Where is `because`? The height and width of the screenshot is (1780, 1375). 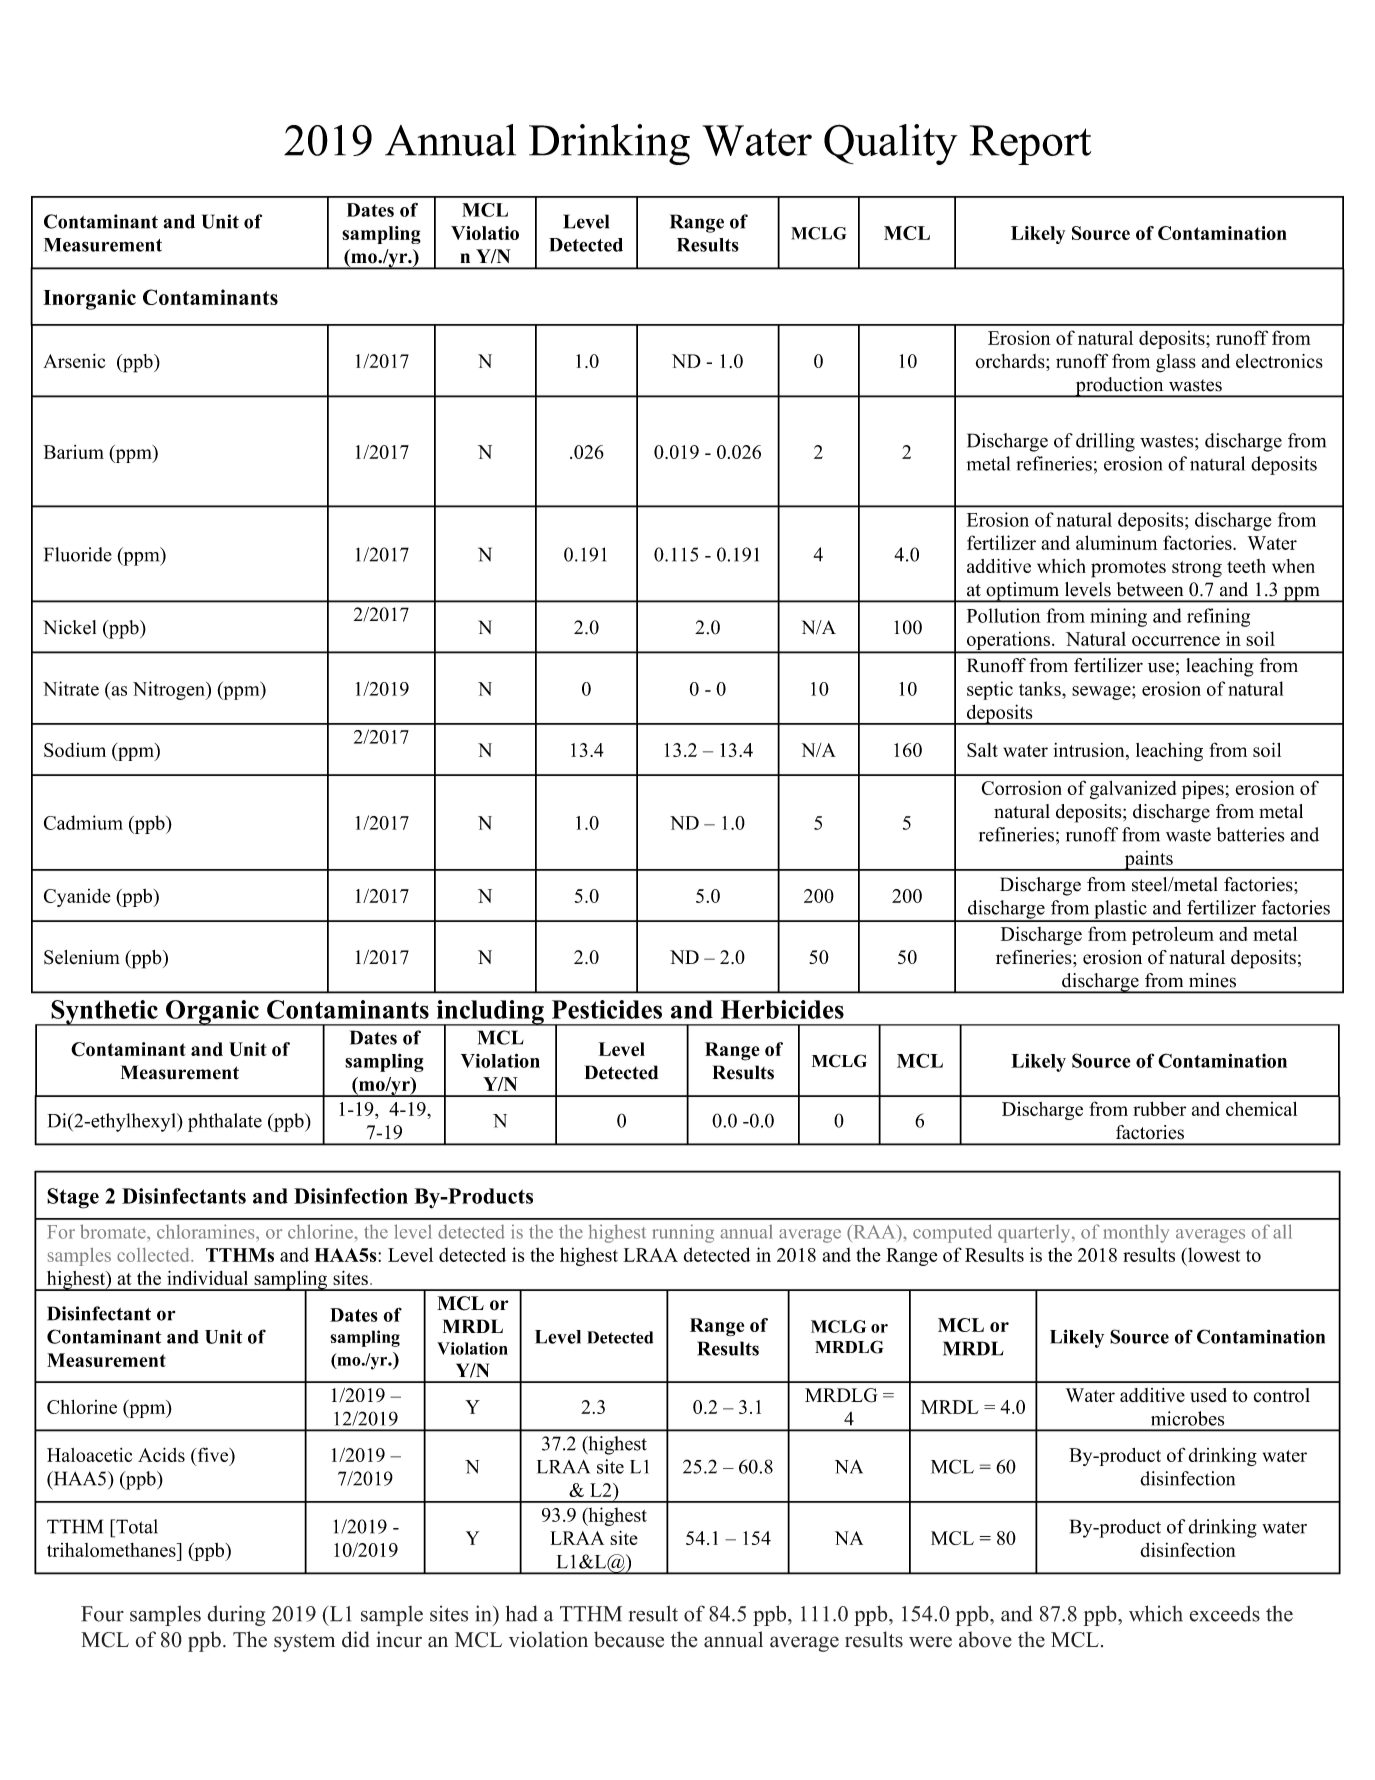
because is located at coordinates (629, 1639).
